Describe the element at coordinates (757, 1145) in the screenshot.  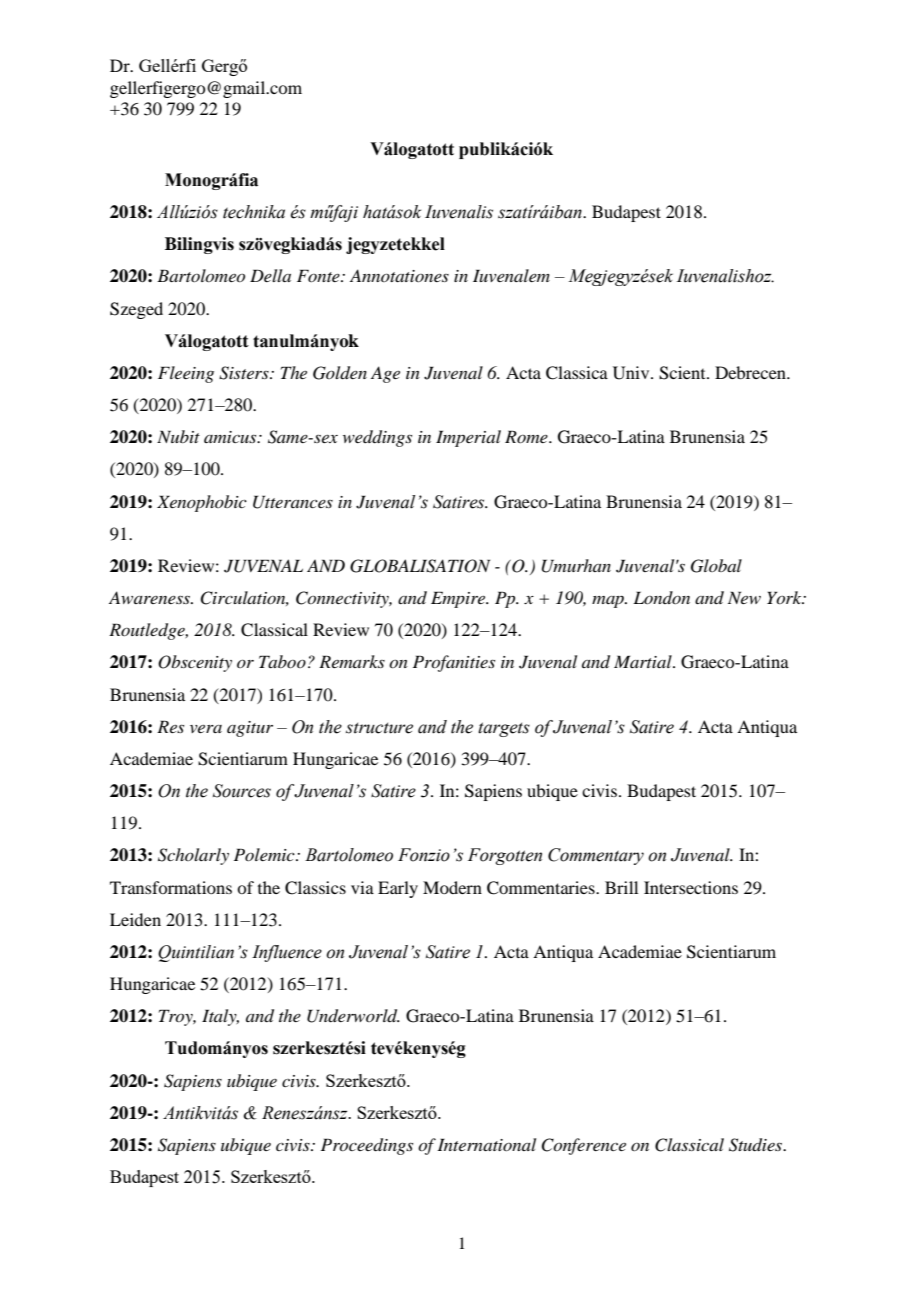
I see `Studies` at that location.
